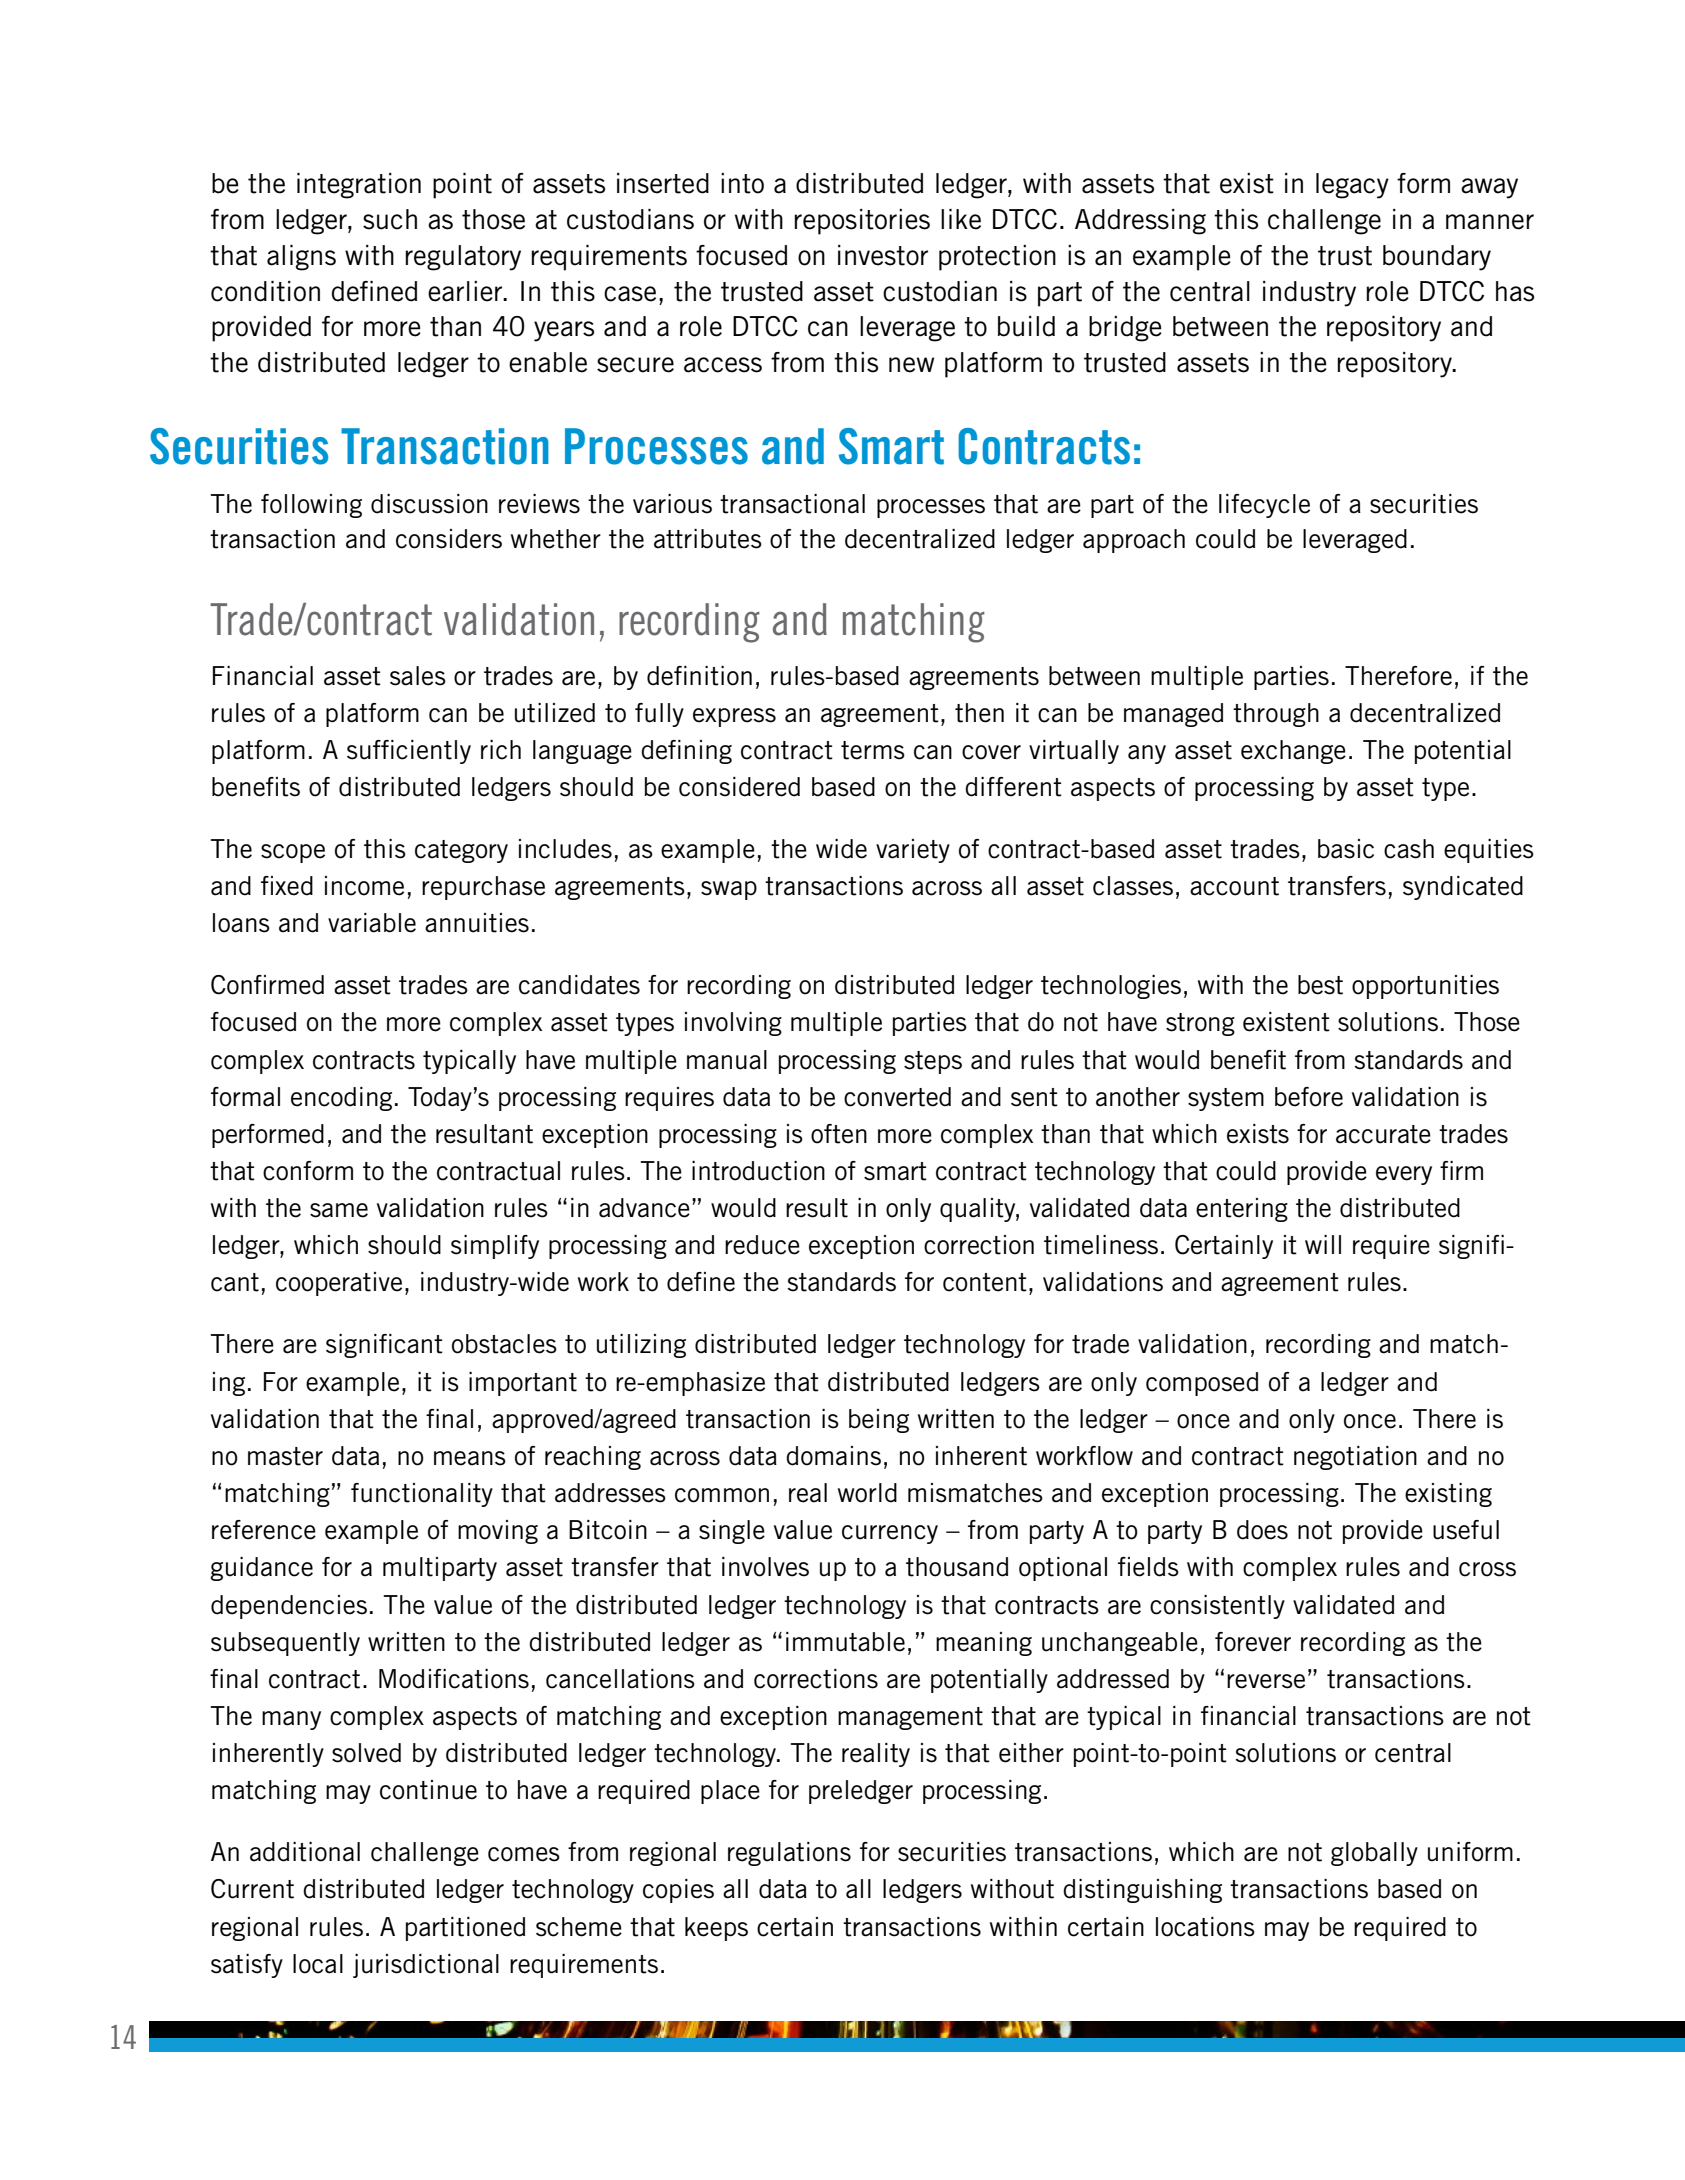 The height and width of the page is (2180, 1685). I want to click on converted, so click(897, 1097).
